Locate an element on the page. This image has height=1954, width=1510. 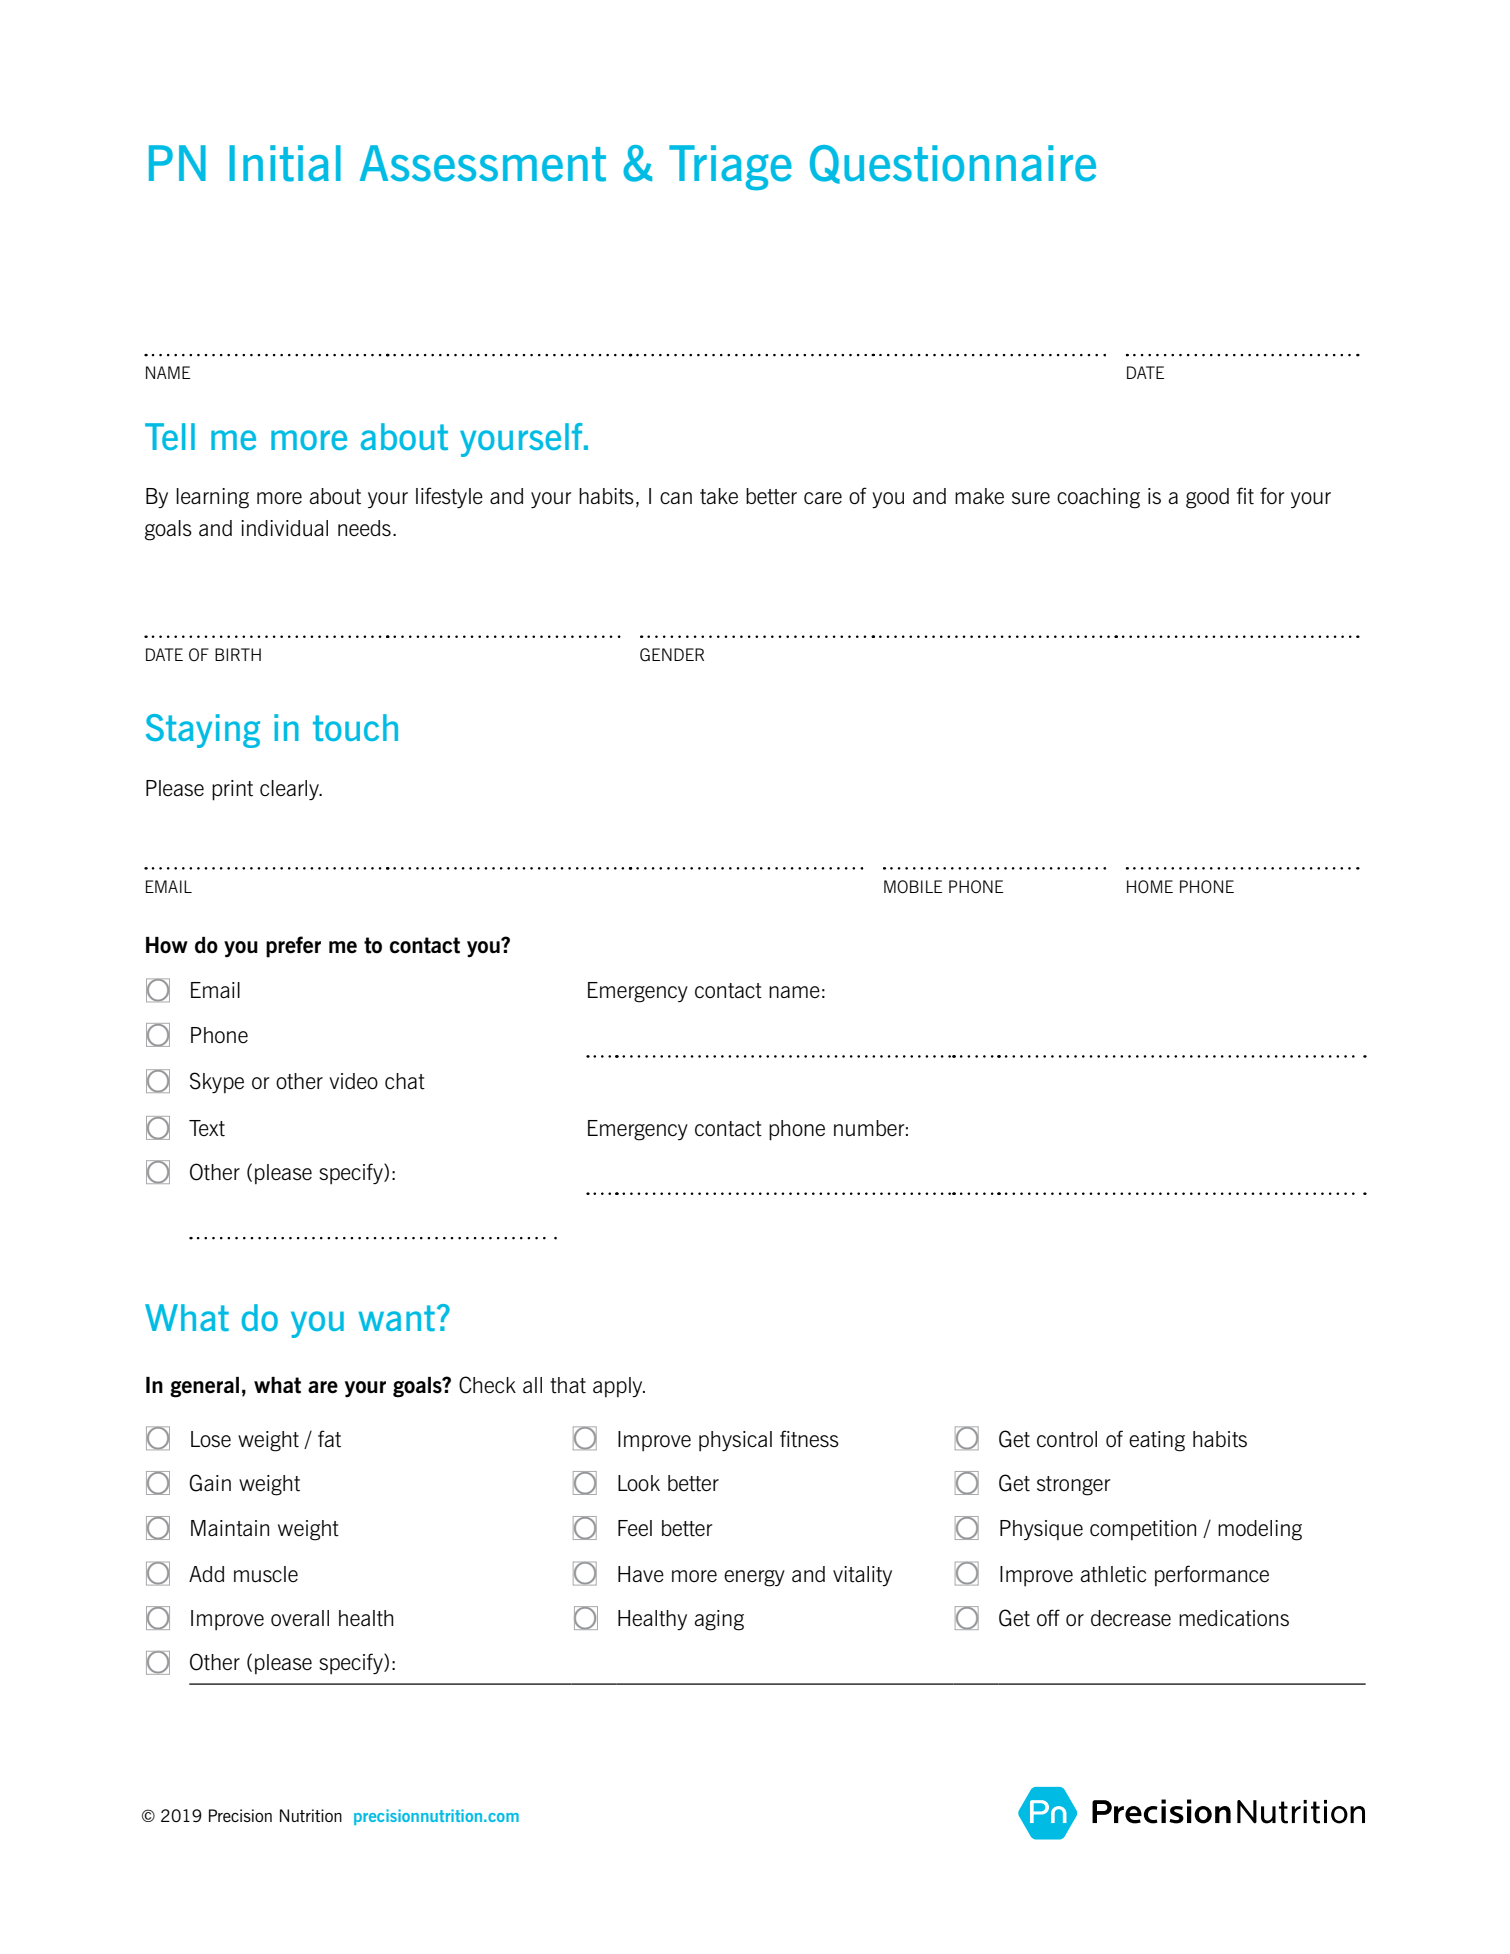
take is located at coordinates (719, 496).
